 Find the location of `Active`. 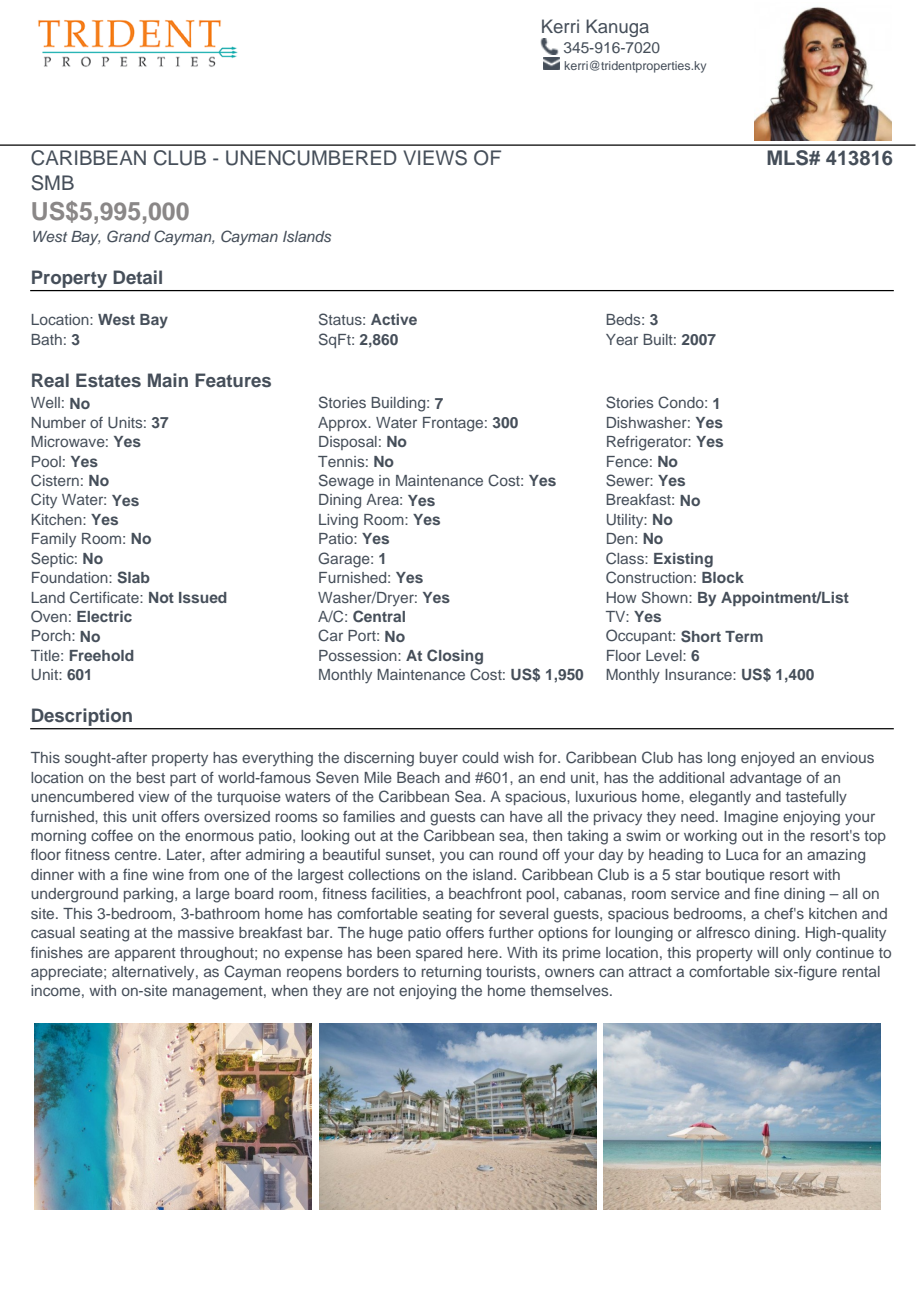

Active is located at coordinates (394, 319).
